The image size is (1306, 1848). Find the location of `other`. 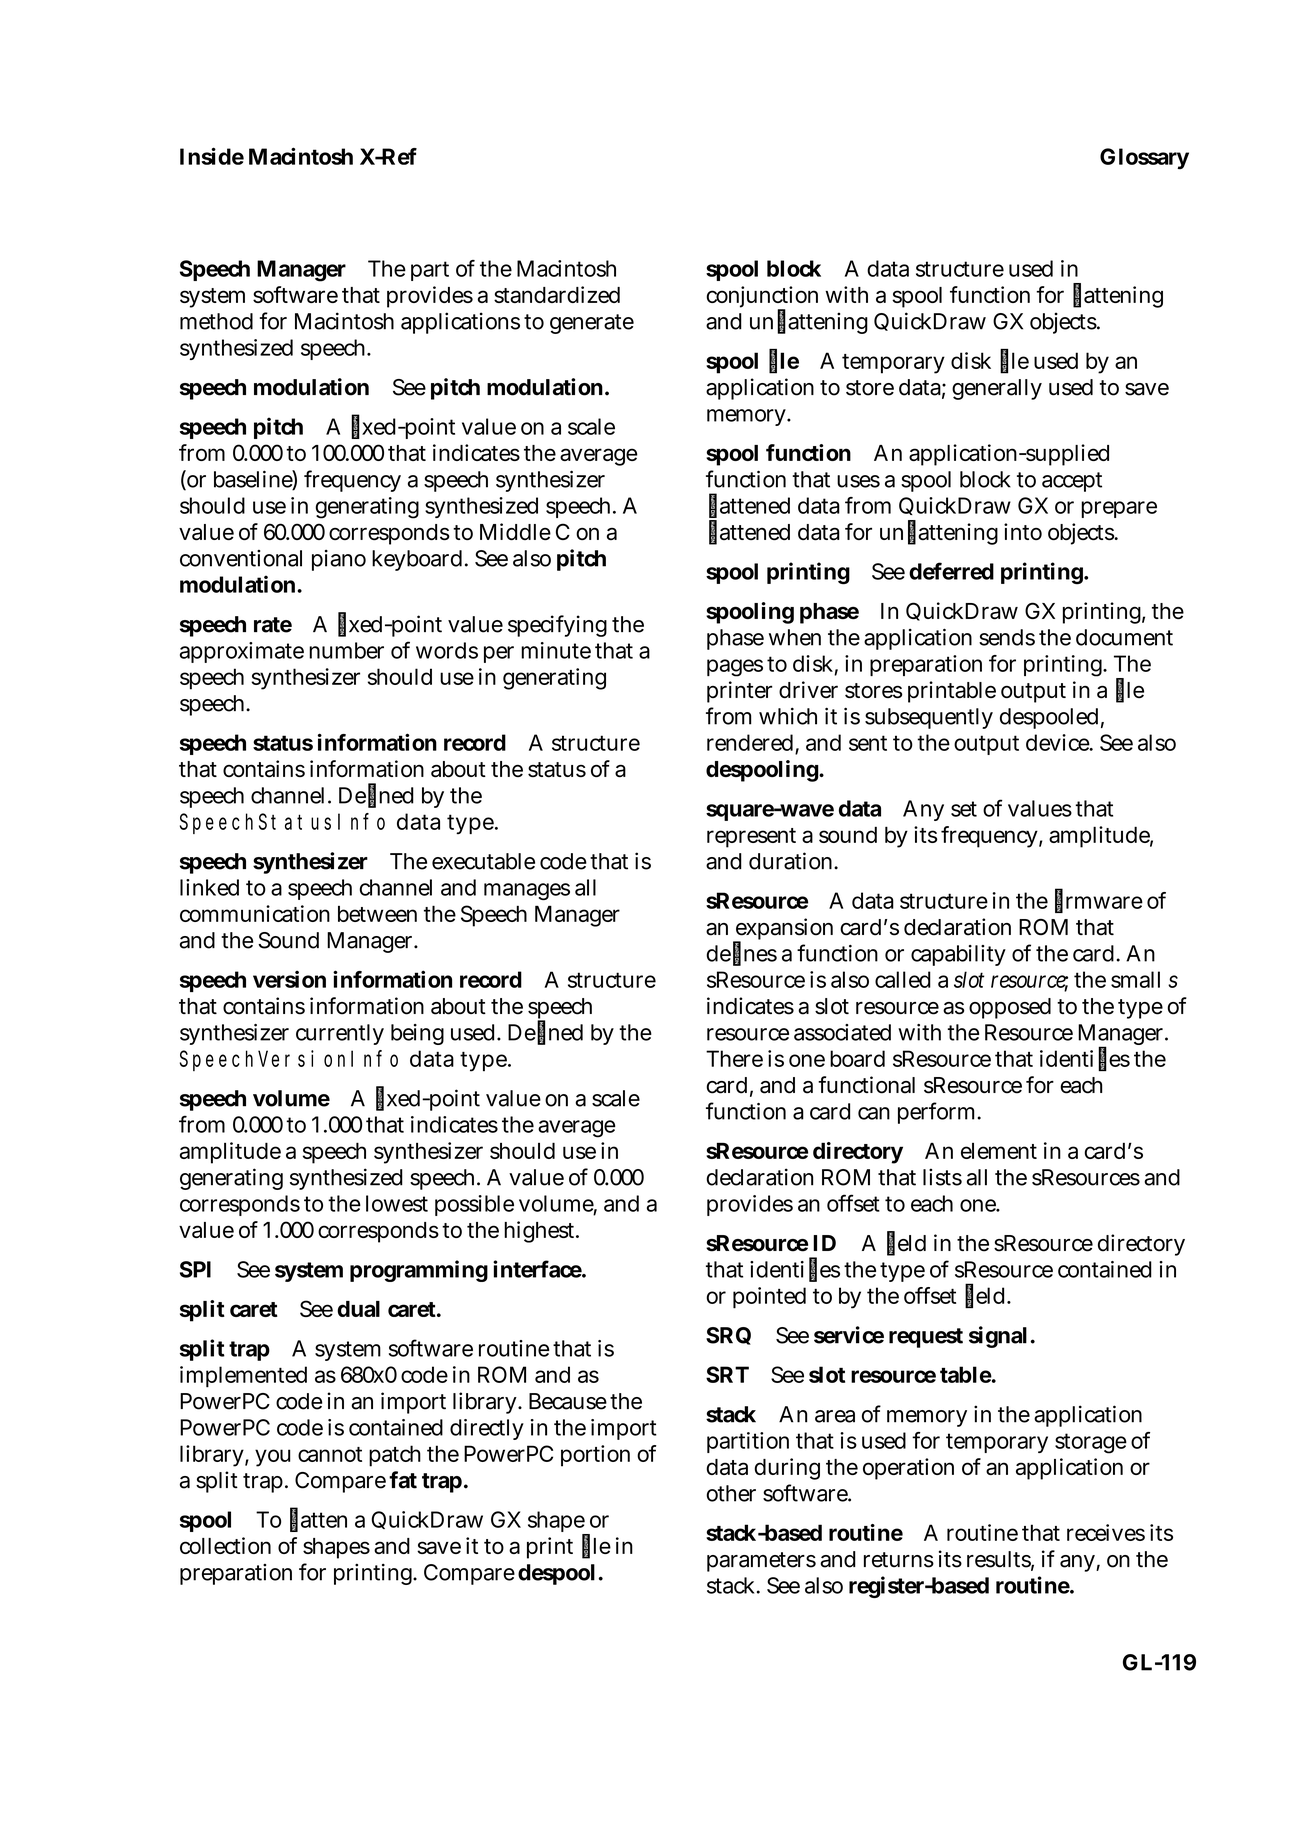

other is located at coordinates (731, 1493).
